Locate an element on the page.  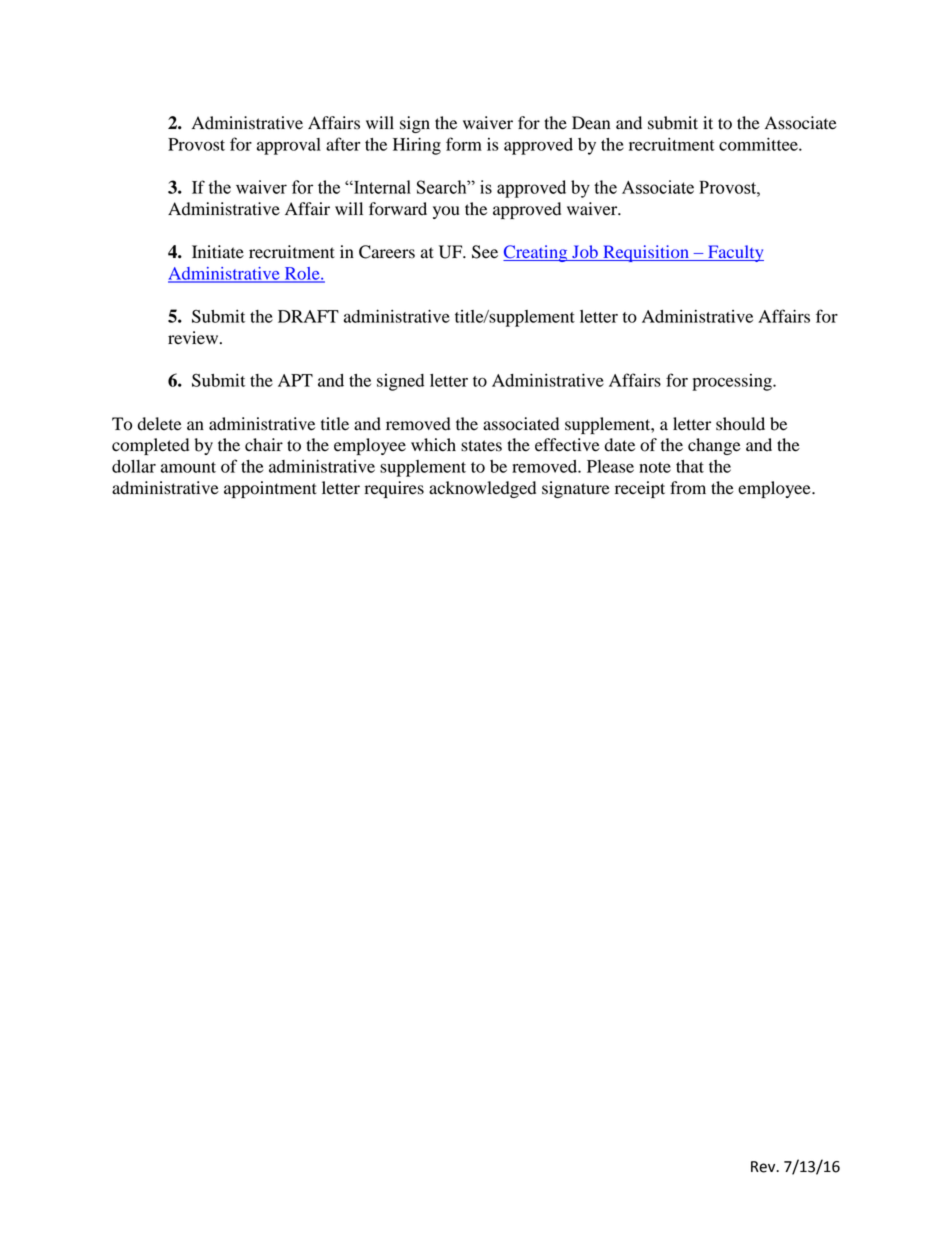
See is located at coordinates (485, 252).
